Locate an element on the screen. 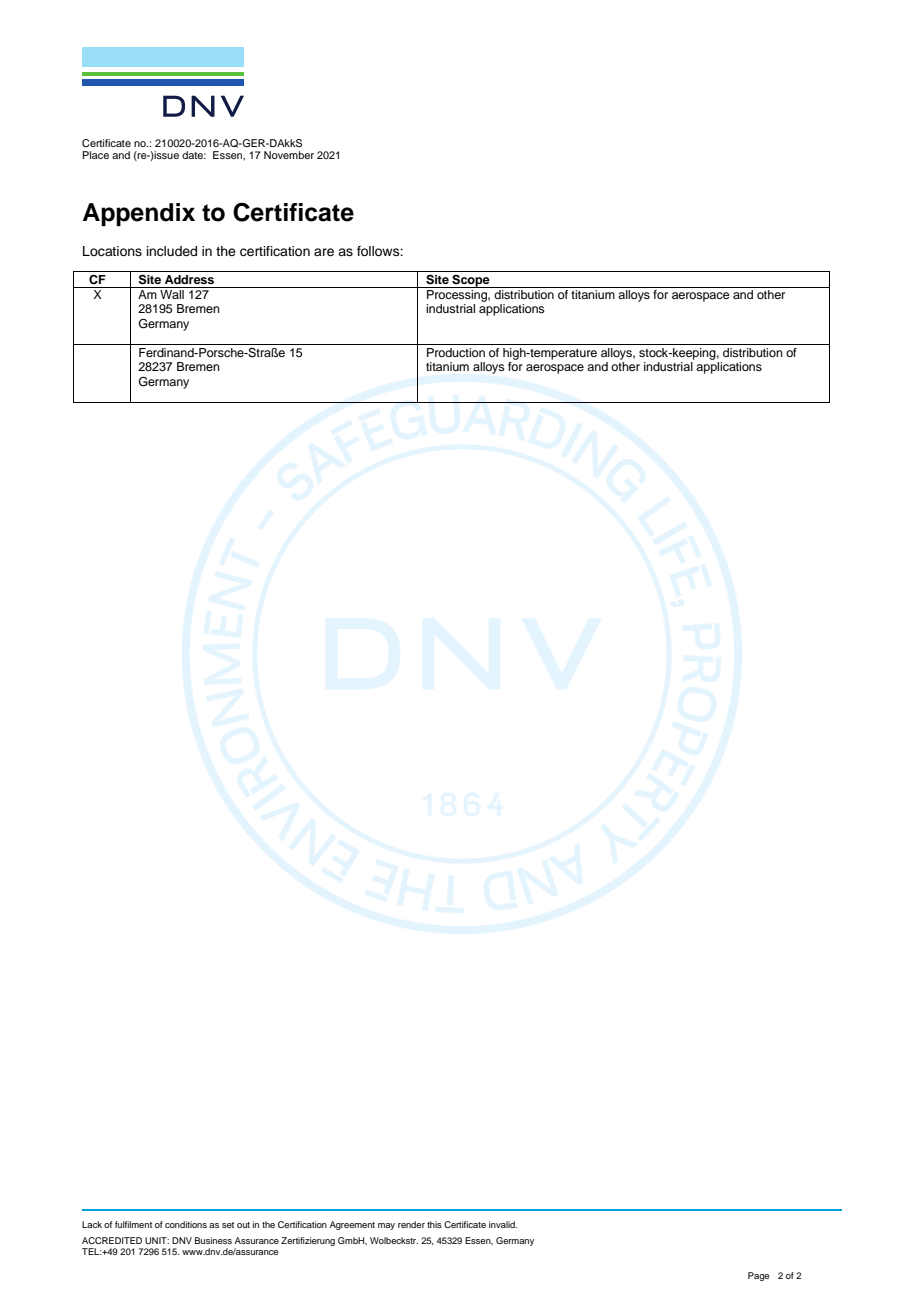 Image resolution: width=924 pixels, height=1308 pixels. Production is located at coordinates (456, 352).
